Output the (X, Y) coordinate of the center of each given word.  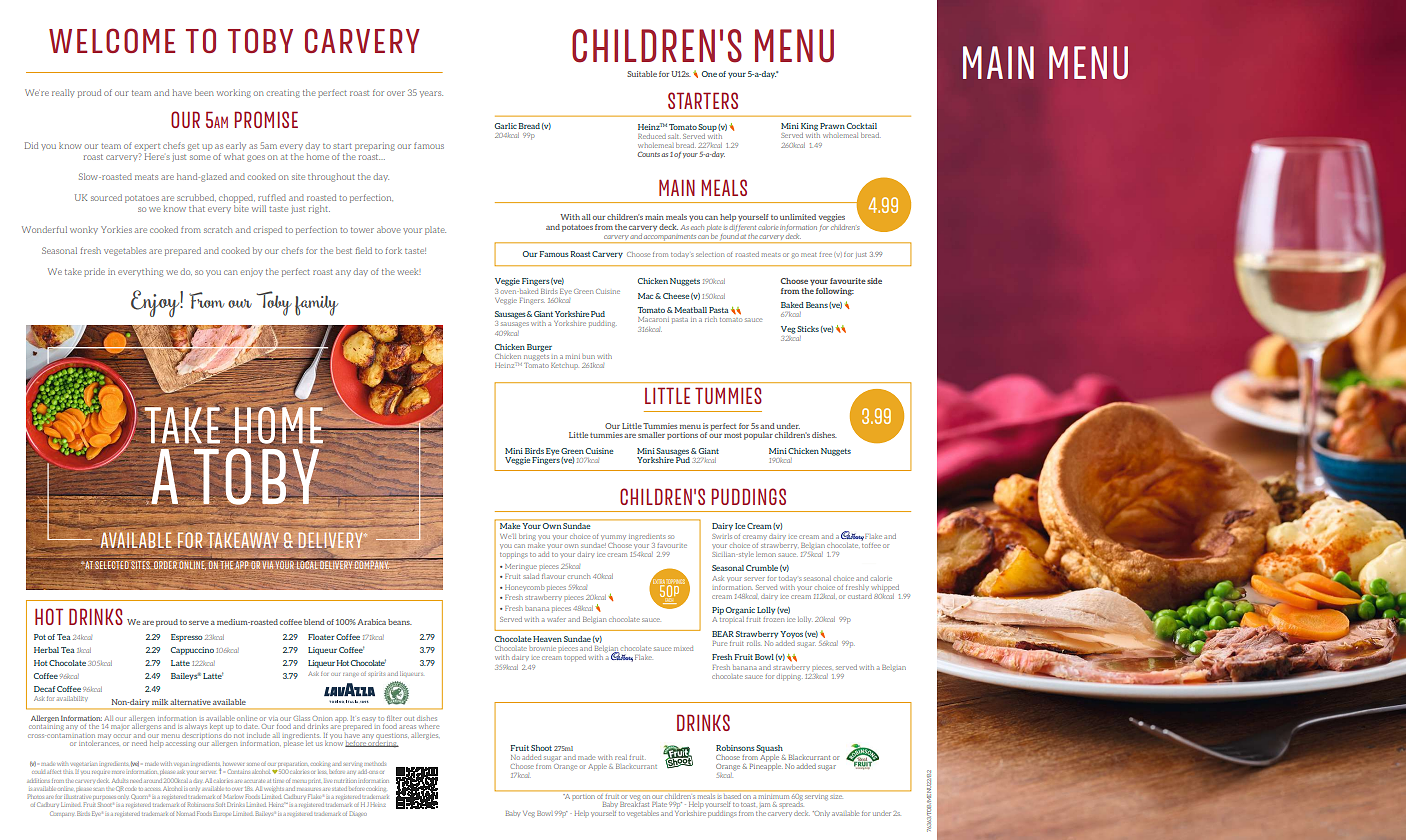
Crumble (762, 568)
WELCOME (112, 40)
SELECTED (112, 565)
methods (375, 764)
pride (94, 272)
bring (527, 537)
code (130, 789)
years (431, 94)
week (408, 271)
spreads (792, 805)
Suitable (642, 74)
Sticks (808, 329)
